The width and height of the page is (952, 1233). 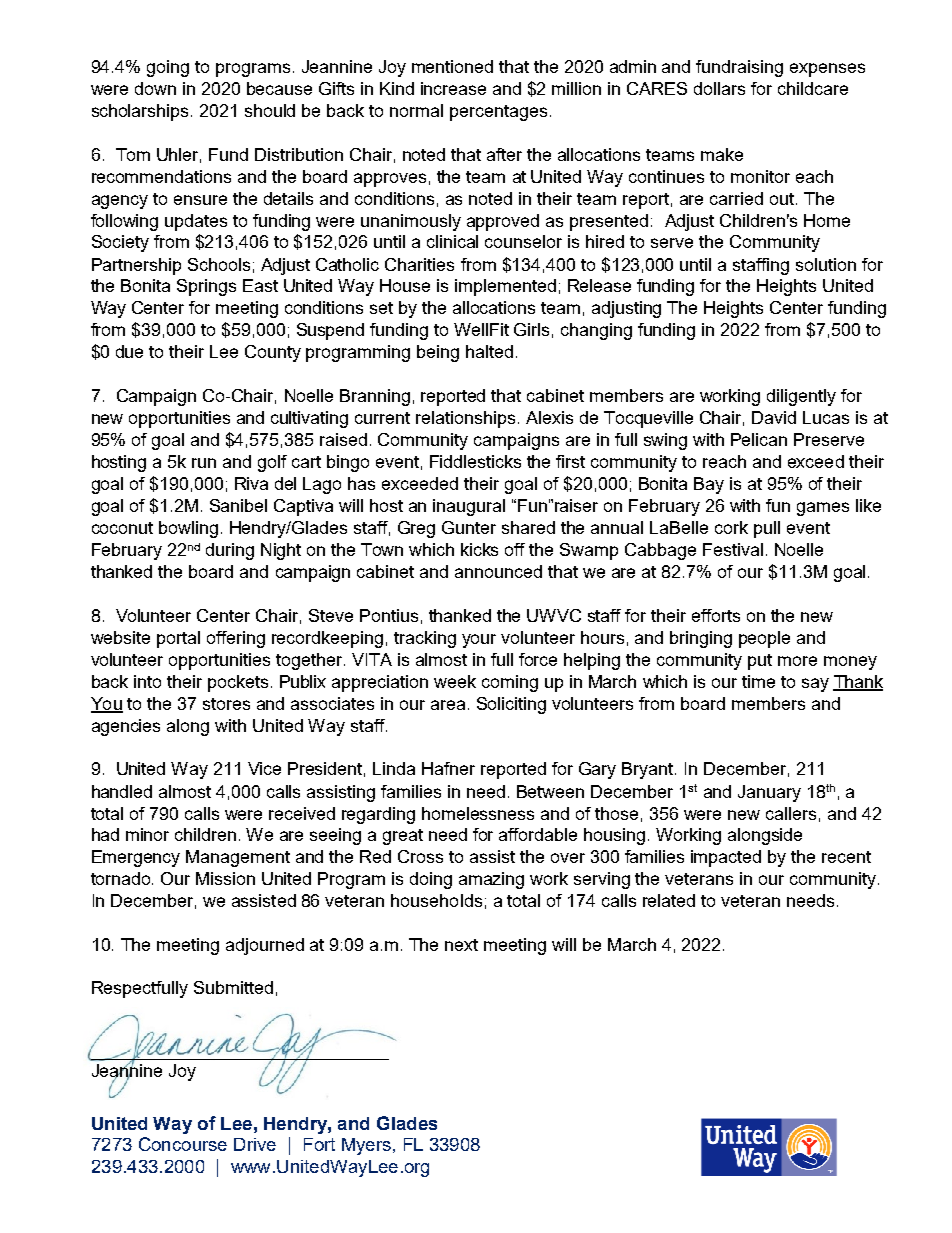 I want to click on down, so click(x=155, y=88).
